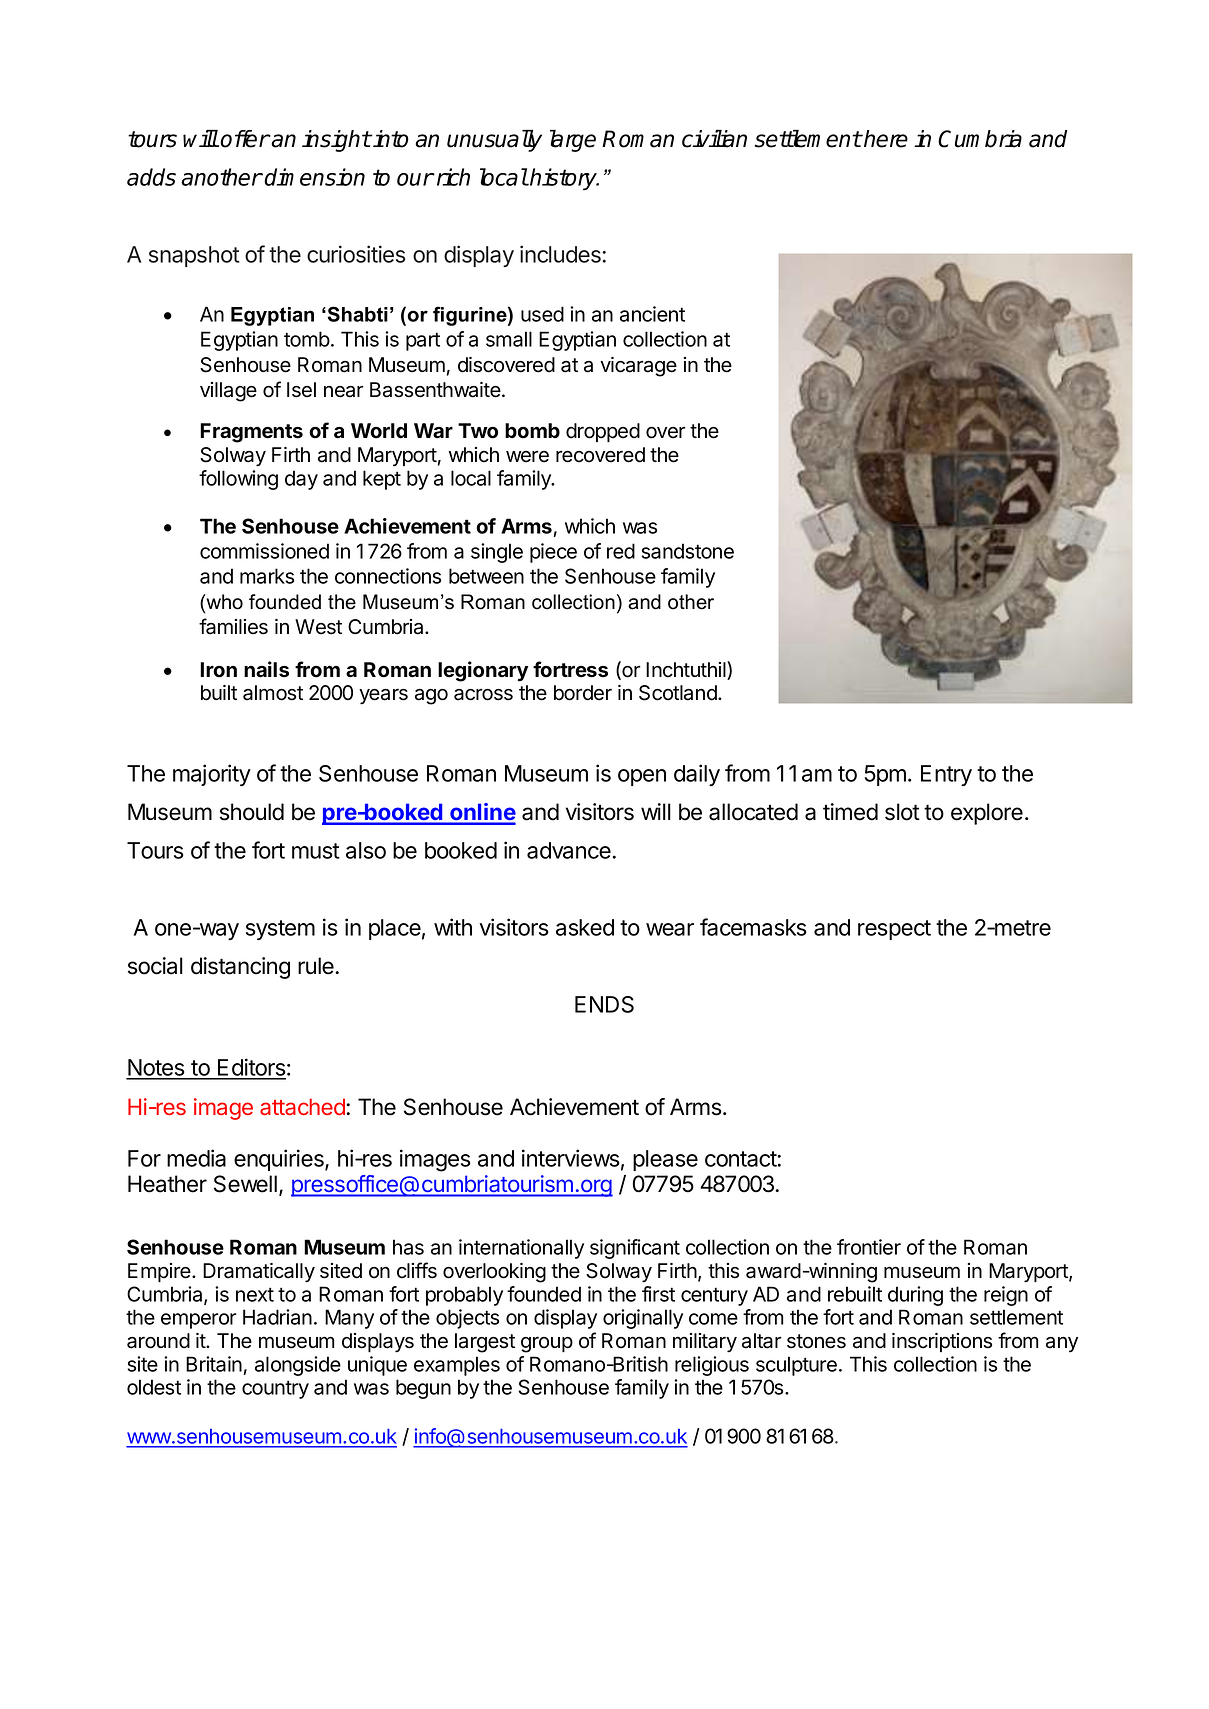 This screenshot has height=1709, width=1209. Describe the element at coordinates (280, 930) in the screenshot. I see `system` at that location.
